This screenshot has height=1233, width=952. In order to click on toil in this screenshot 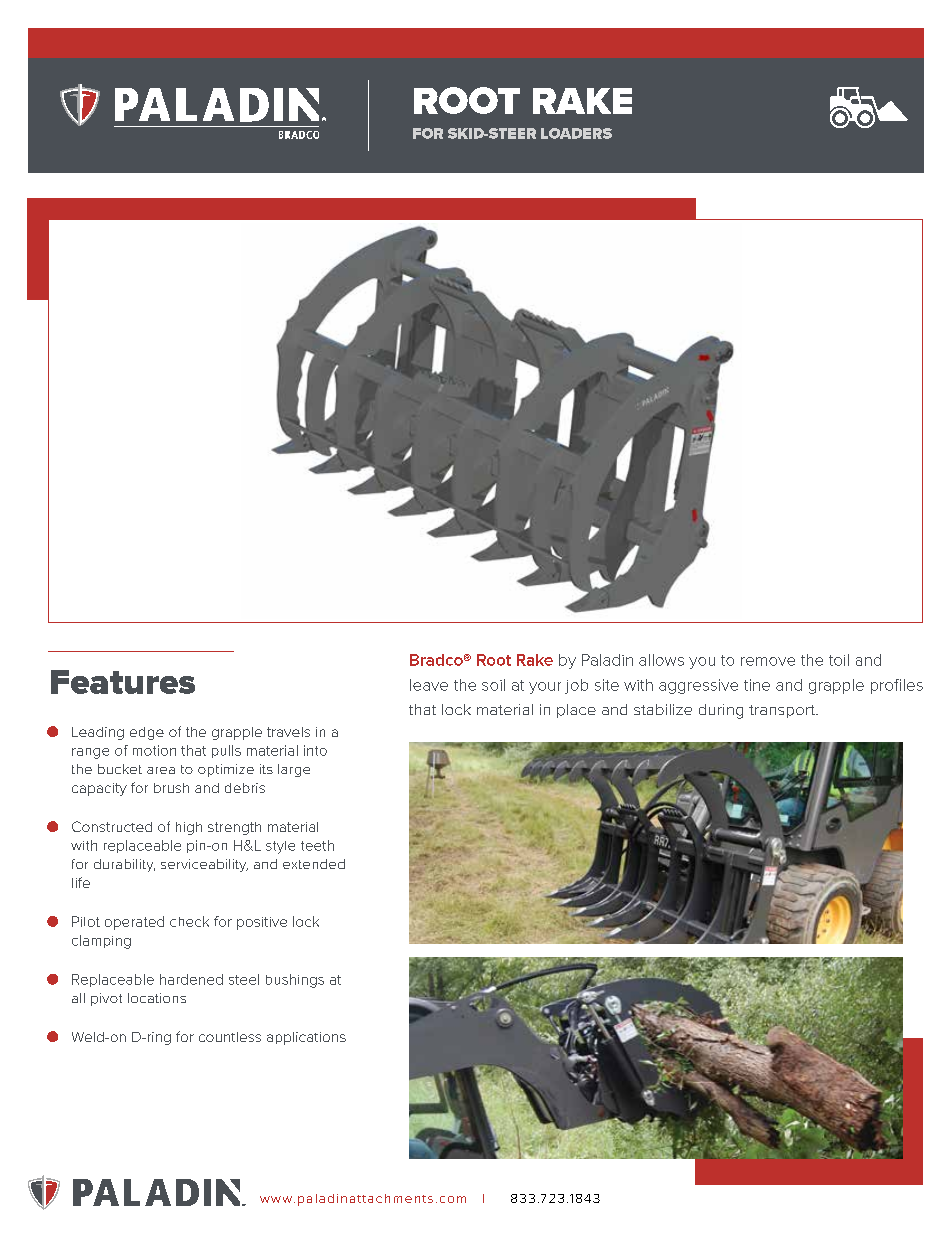, I will do `click(839, 660)`.
